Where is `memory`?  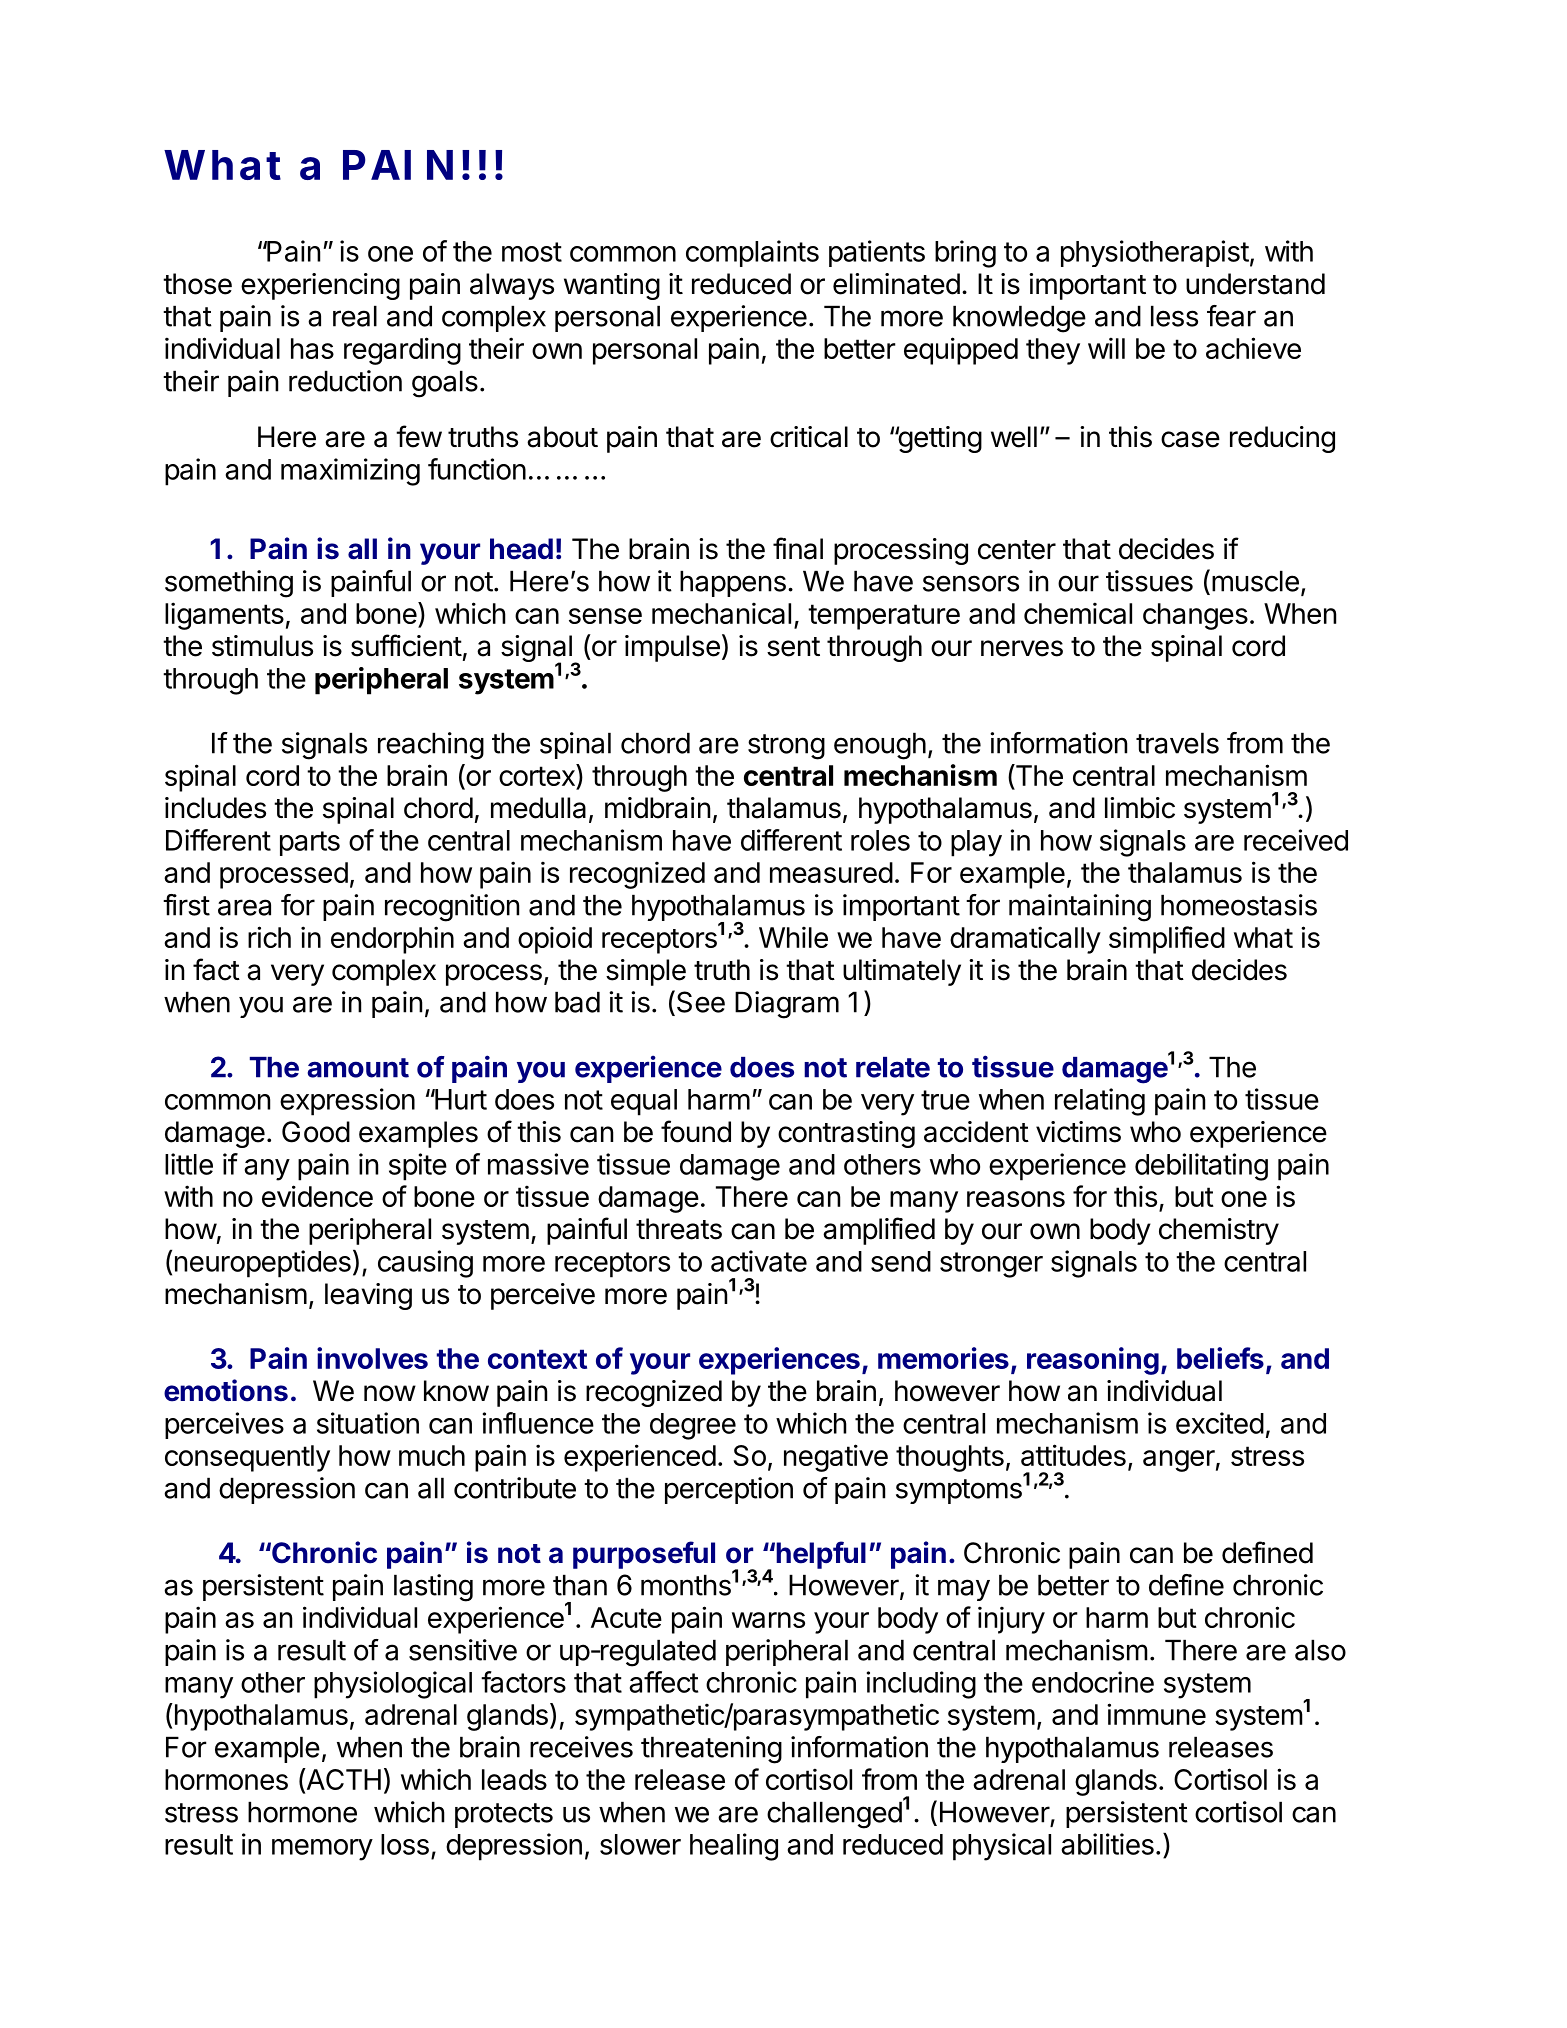 memory is located at coordinates (322, 1850).
